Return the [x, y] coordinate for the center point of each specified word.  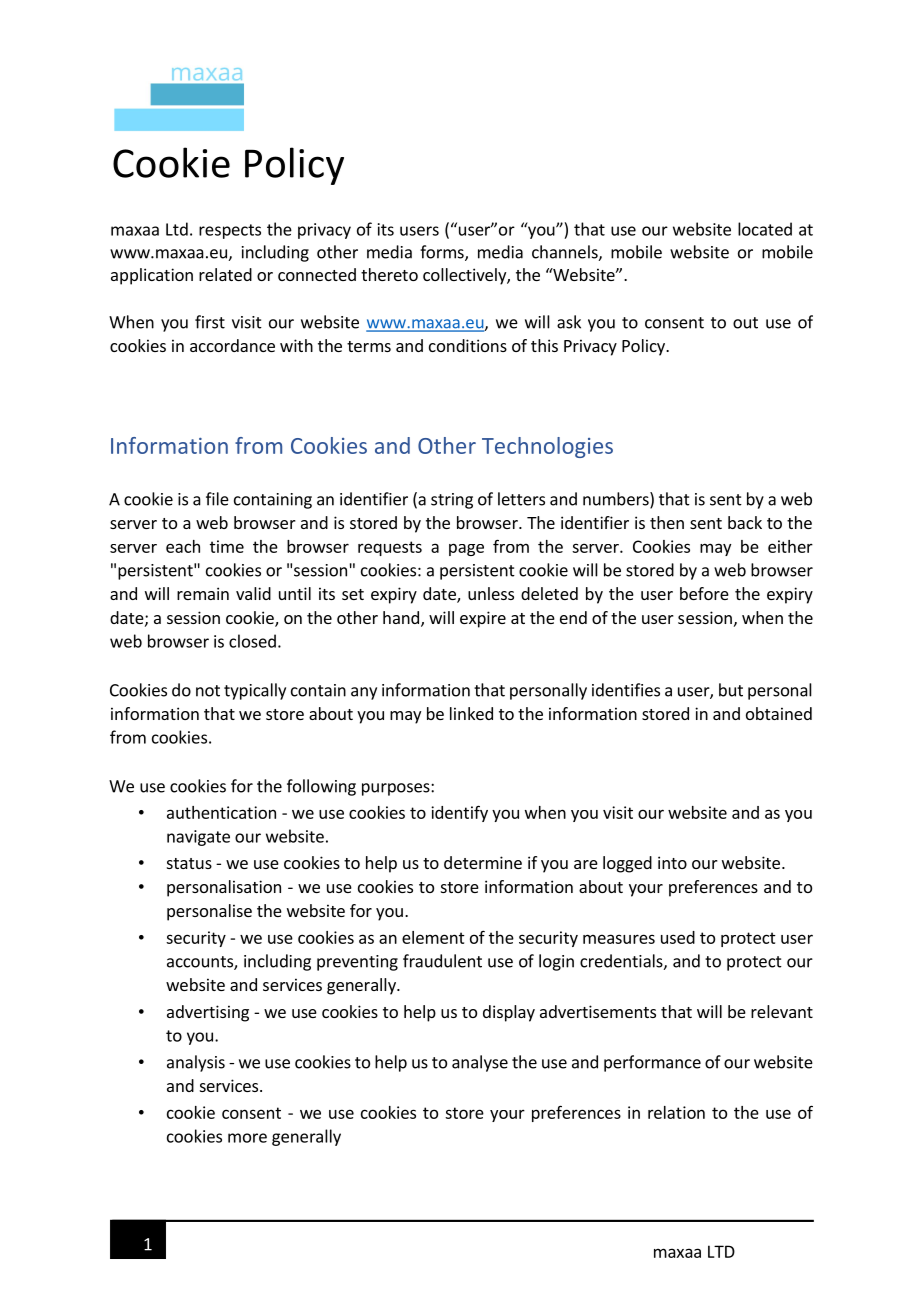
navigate [198, 838]
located [765, 229]
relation [676, 1112]
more [247, 1138]
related [225, 274]
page [466, 549]
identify [459, 813]
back [745, 522]
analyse [480, 1063]
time [227, 546]
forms [443, 253]
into [672, 862]
